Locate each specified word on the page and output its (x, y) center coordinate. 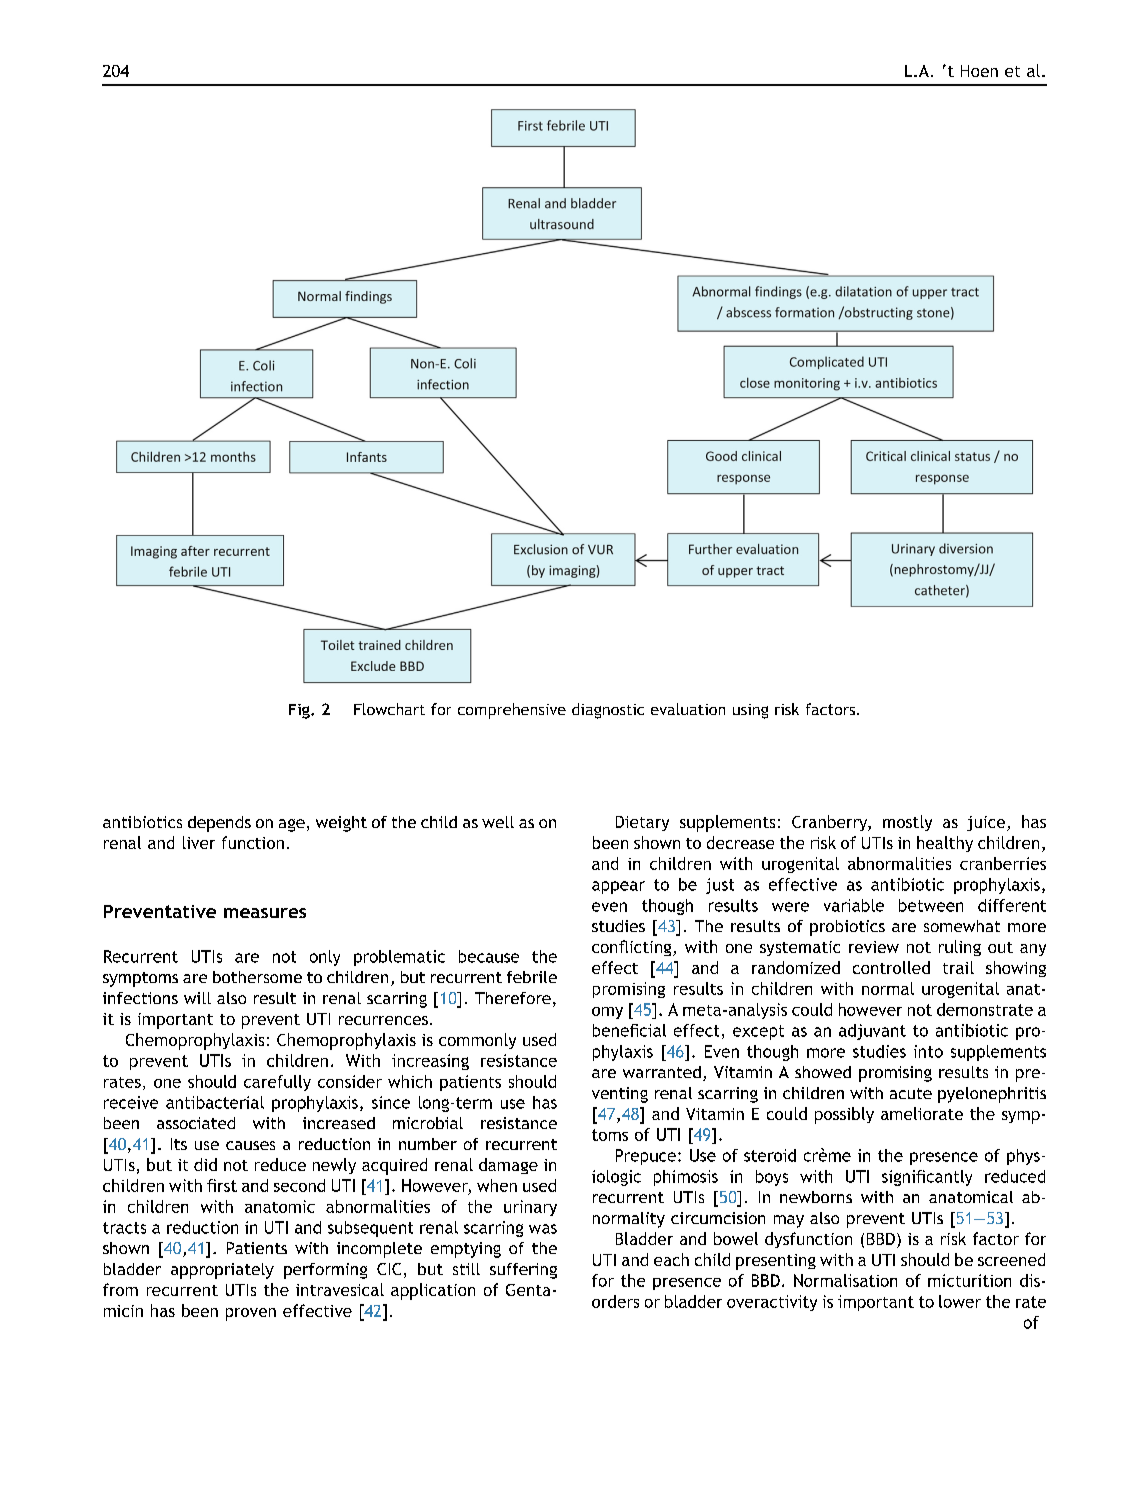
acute (911, 1093)
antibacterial (215, 1102)
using (750, 711)
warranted (662, 1072)
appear (618, 887)
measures (265, 913)
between (931, 905)
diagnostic (608, 711)
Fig (300, 711)
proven (251, 1314)
